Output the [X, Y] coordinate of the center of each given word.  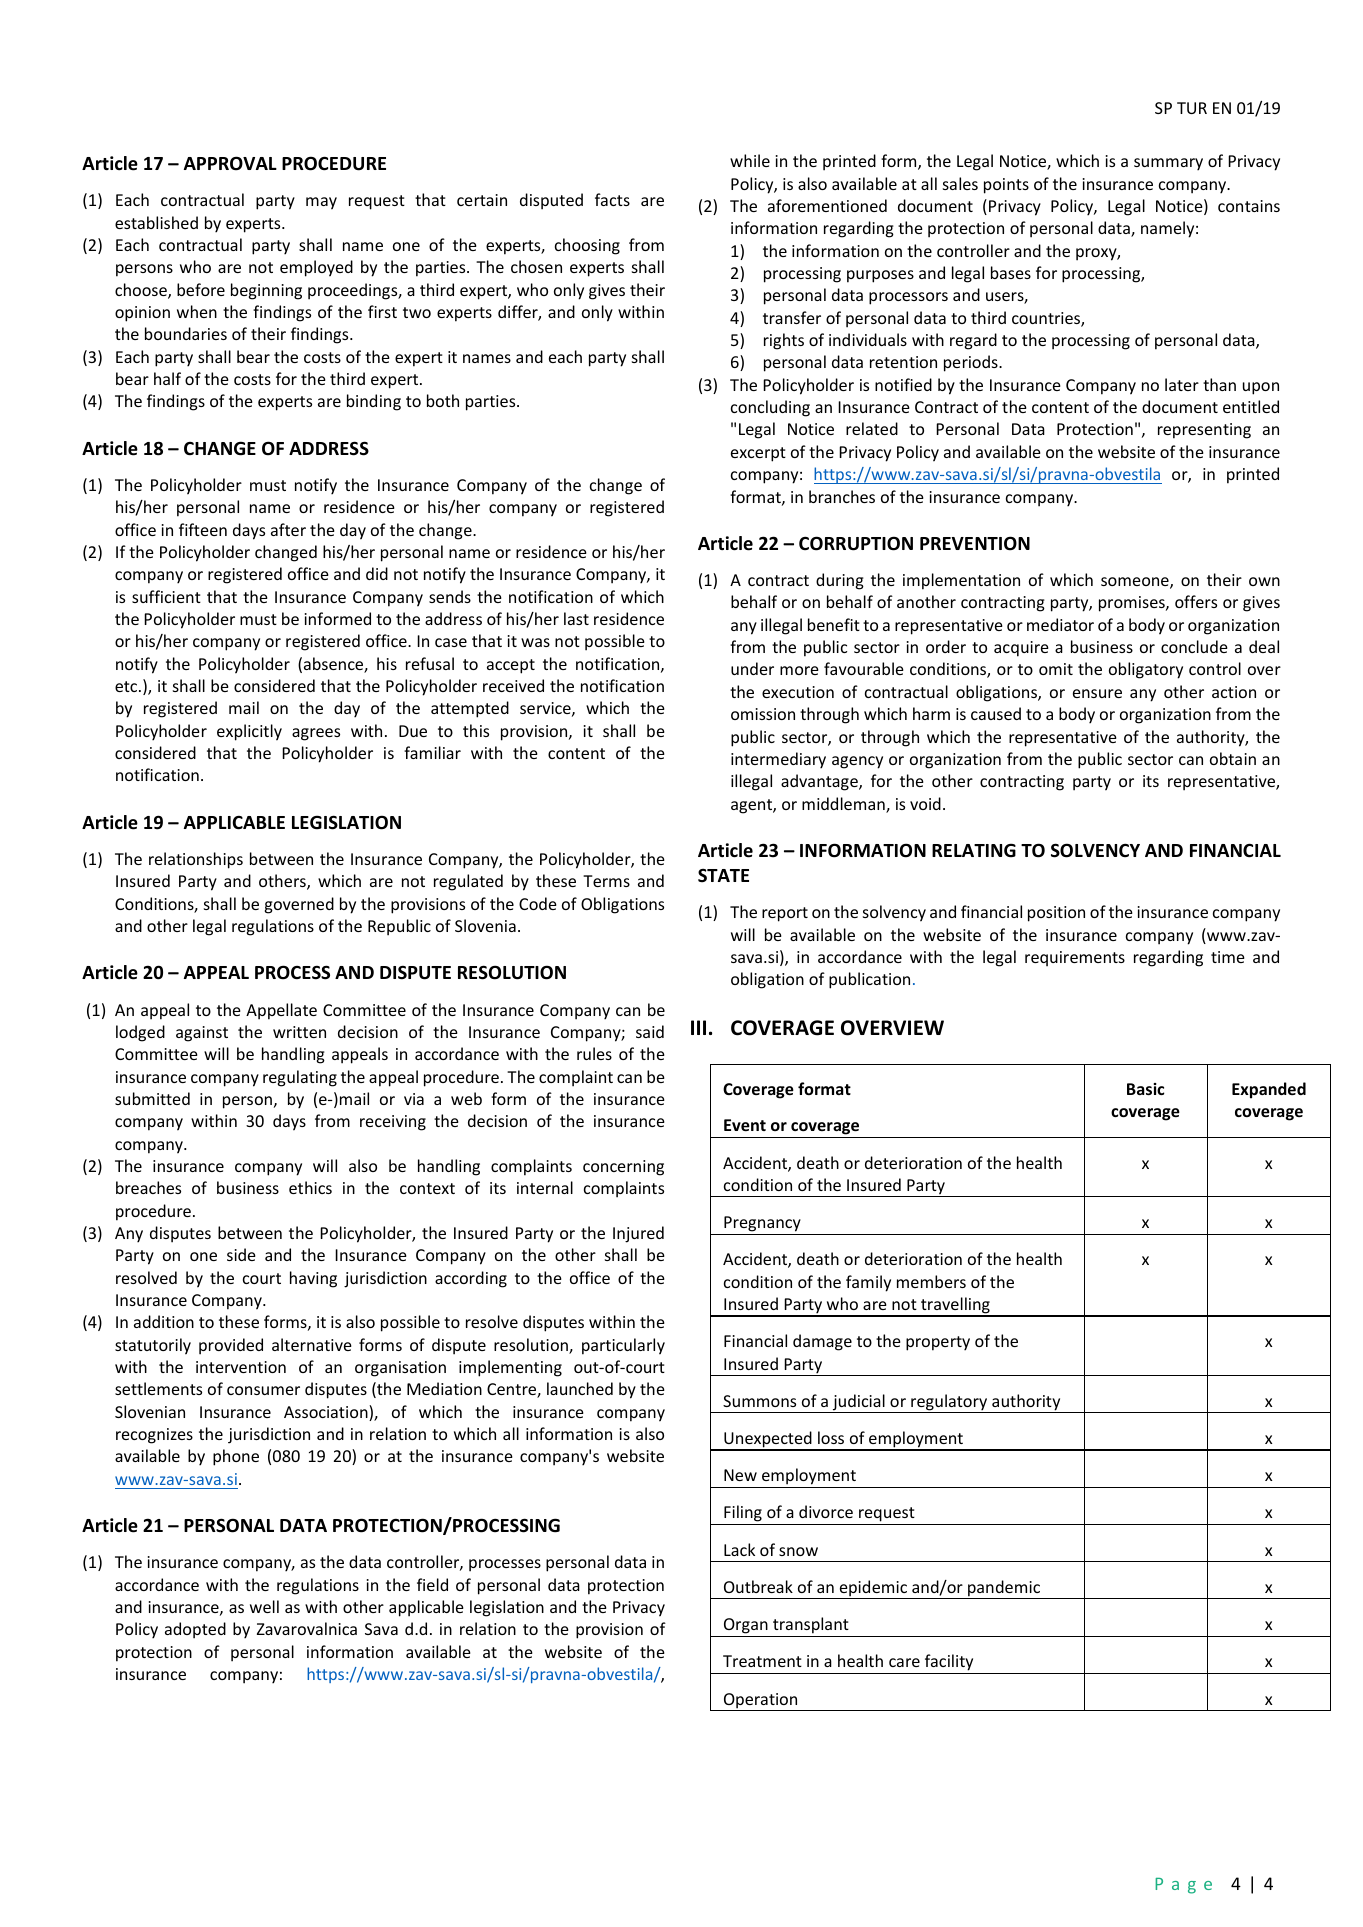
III [698, 1027]
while [750, 160]
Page [1183, 1886]
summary [1168, 164]
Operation [761, 1702]
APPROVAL [230, 163]
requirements [1075, 958]
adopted [195, 1630]
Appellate [281, 1011]
